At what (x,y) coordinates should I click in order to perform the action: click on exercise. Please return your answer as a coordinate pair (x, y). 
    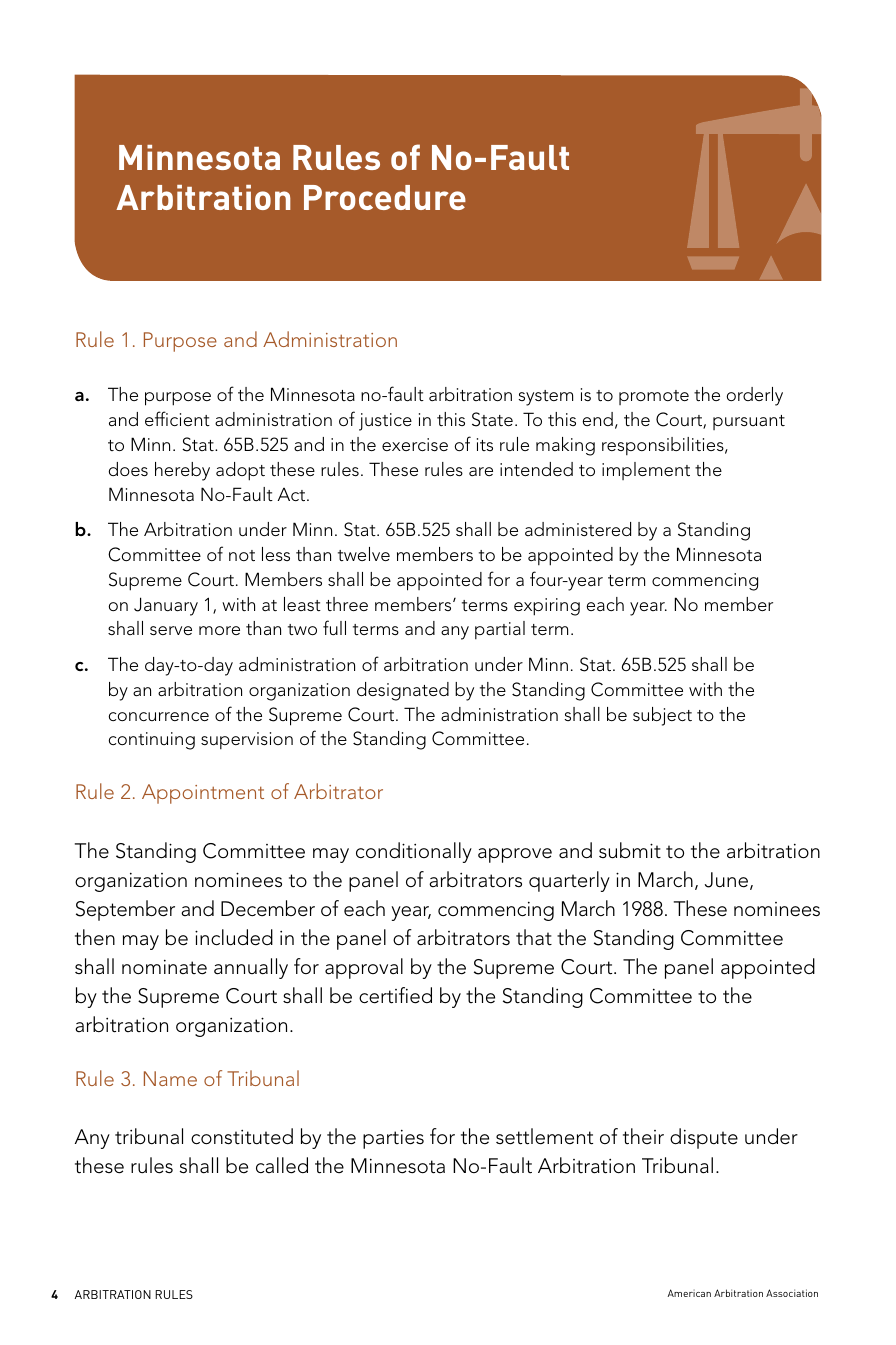
    Looking at the image, I should click on (415, 445).
